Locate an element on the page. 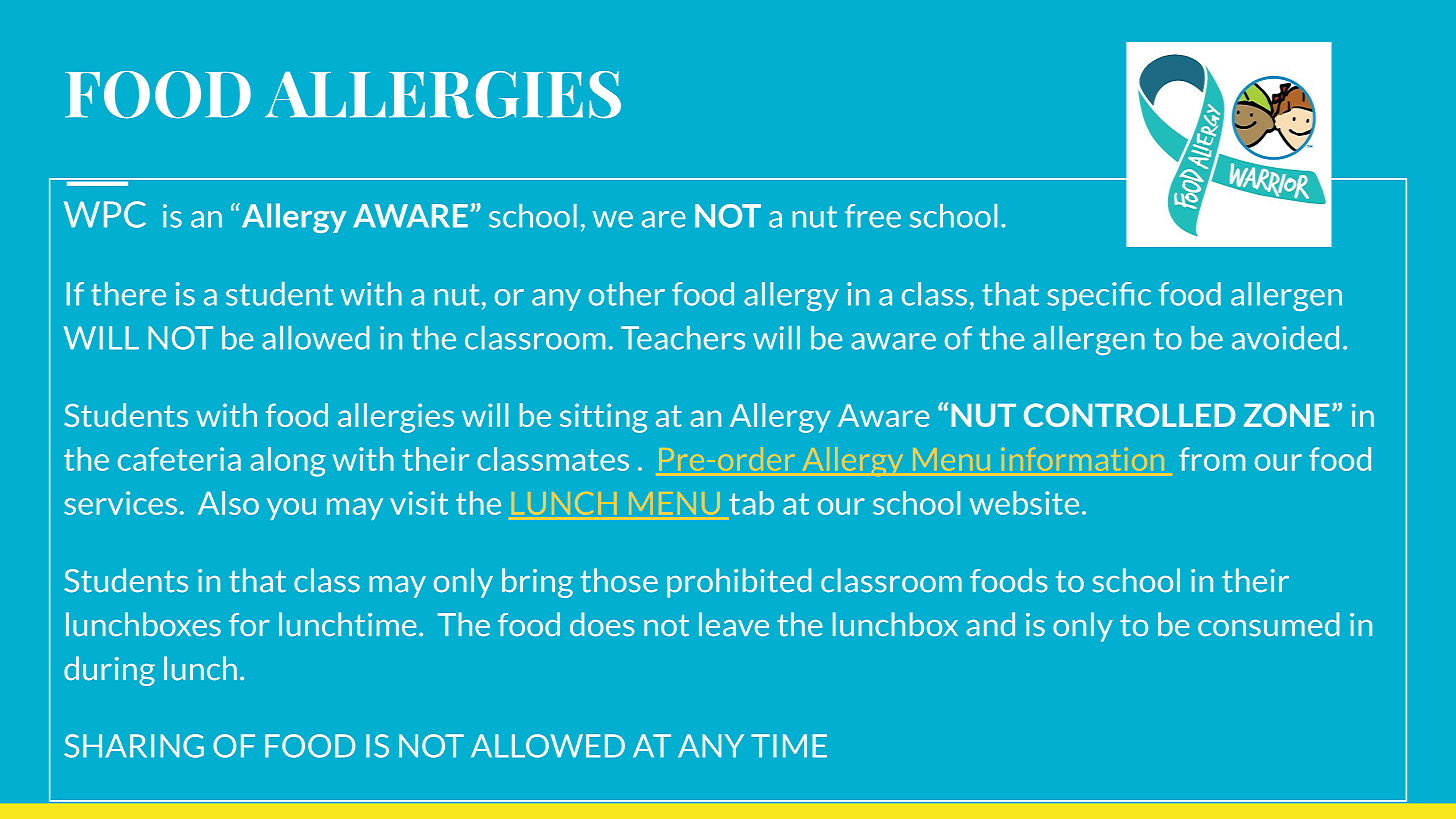 The height and width of the document is (819, 1456). leave is located at coordinates (734, 624).
